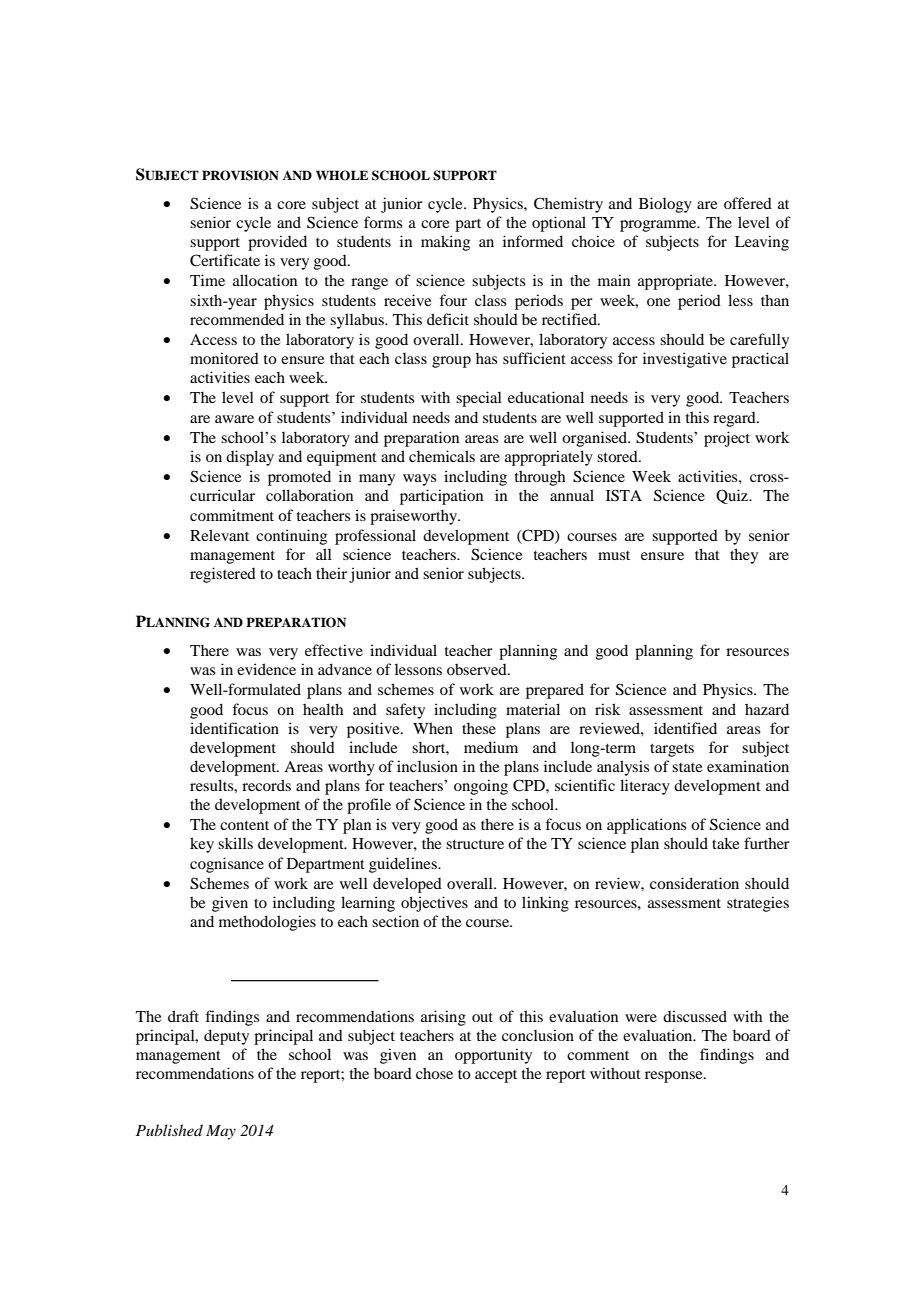 The height and width of the image is (1308, 924). What do you see at coordinates (240, 175) in the image?
I see `PROVISION` at bounding box center [240, 175].
